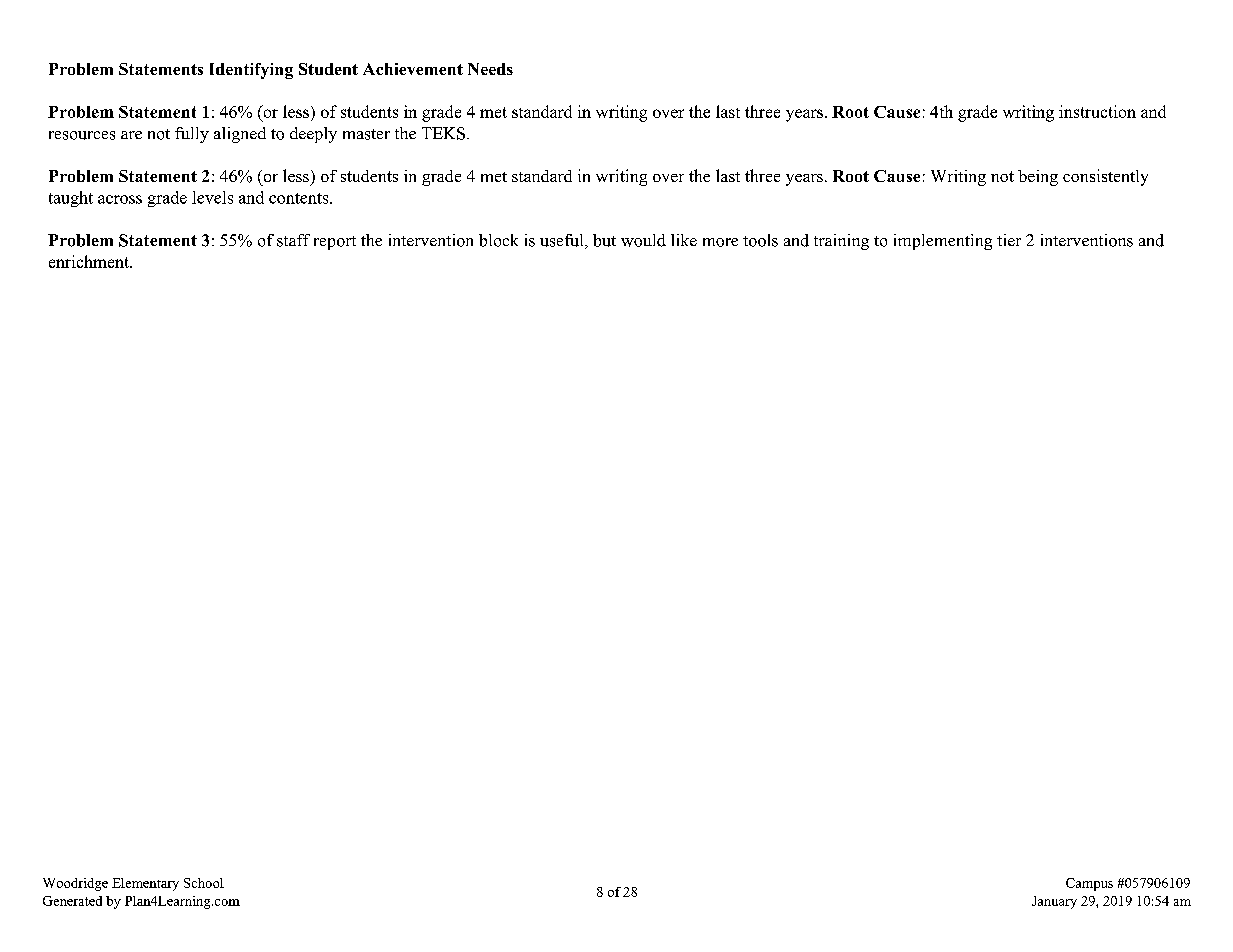 This document has width=1233, height=952. I want to click on instruction, so click(1097, 111).
